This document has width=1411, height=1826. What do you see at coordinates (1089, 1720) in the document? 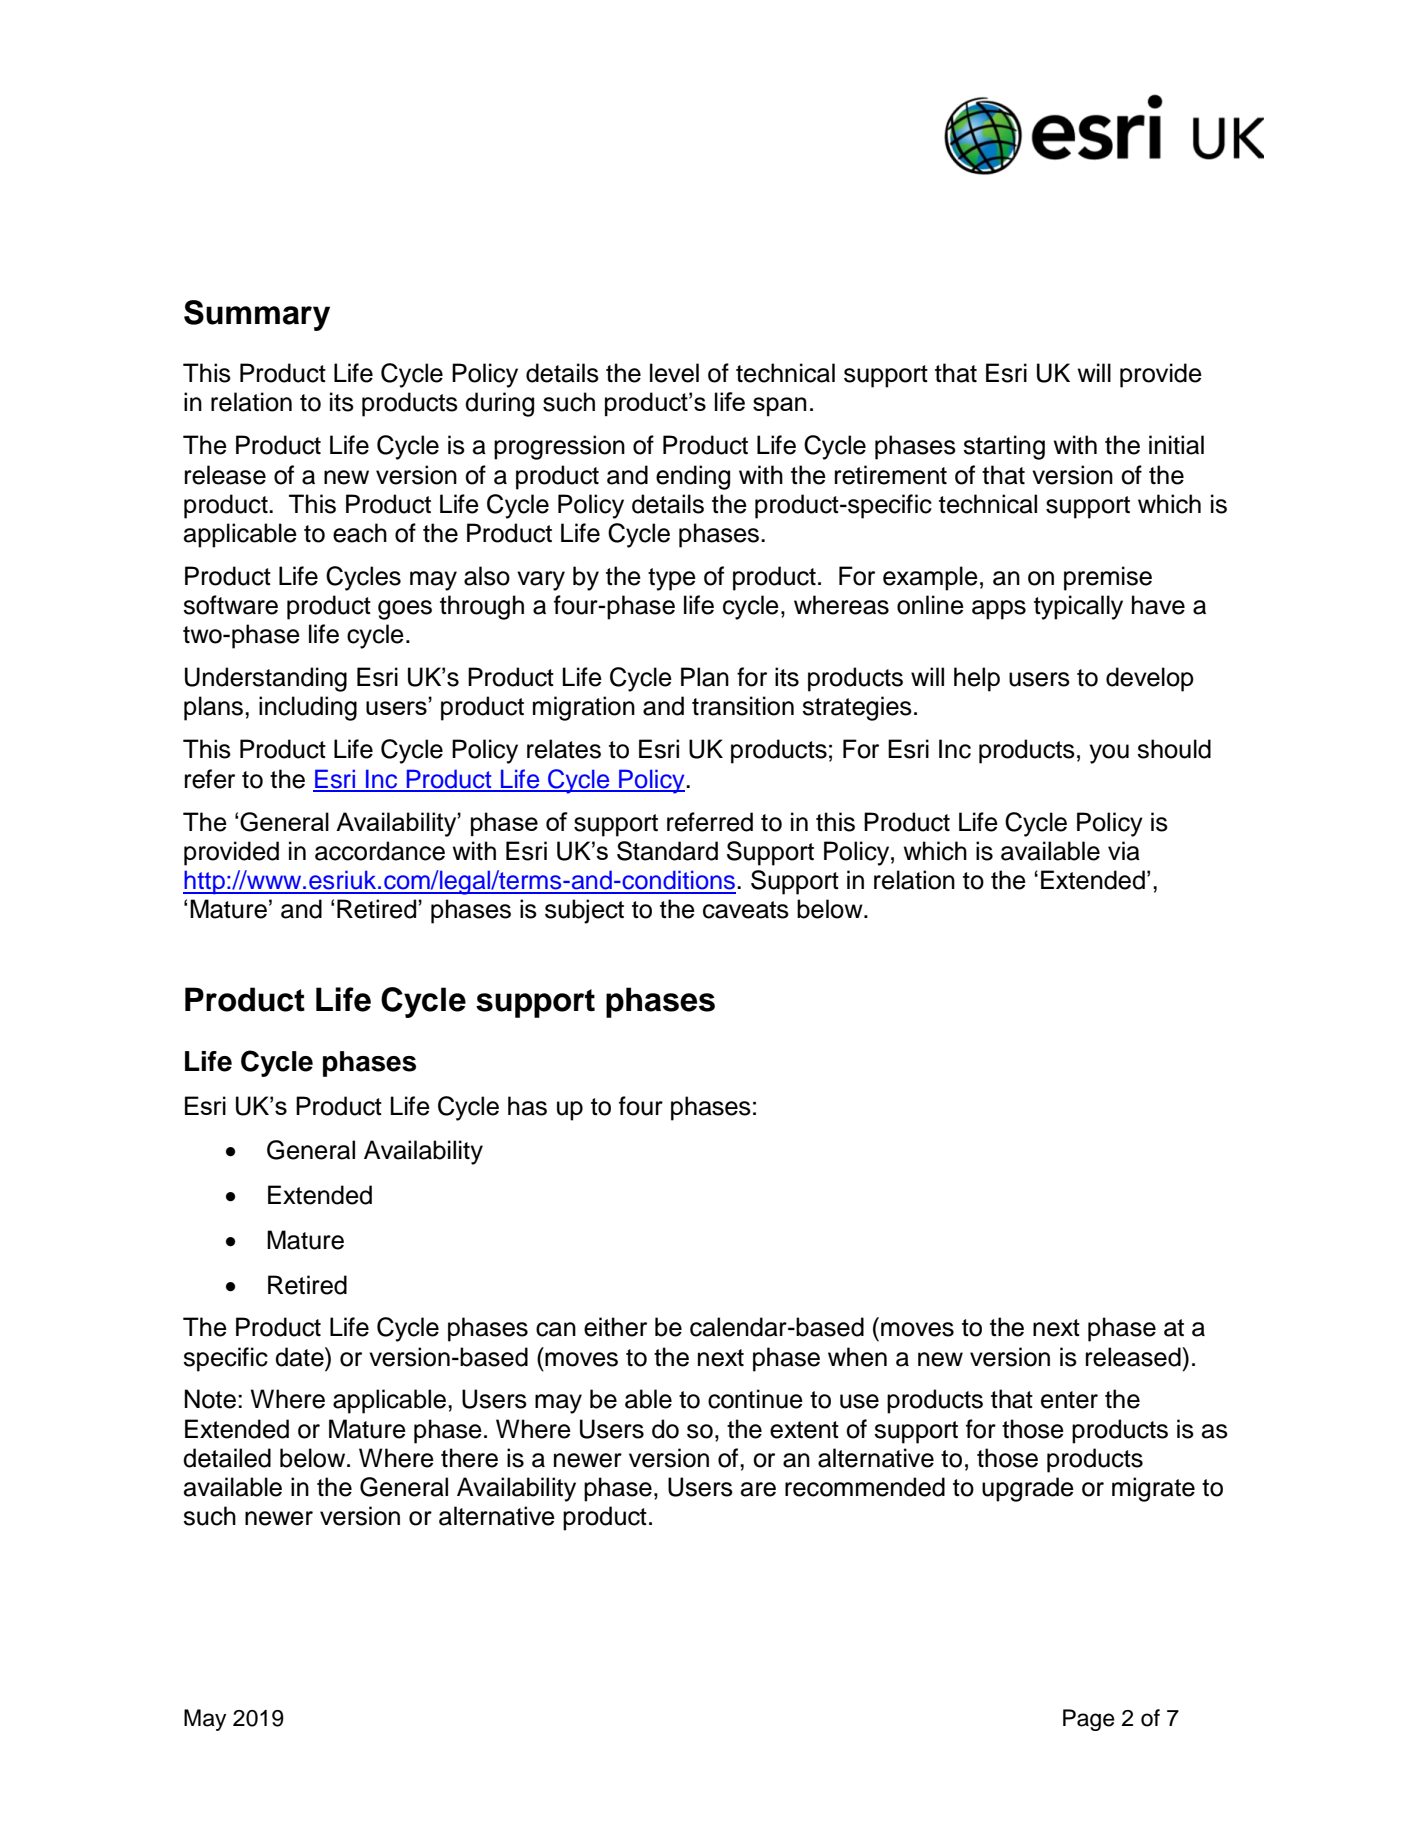
I see `Page` at bounding box center [1089, 1720].
